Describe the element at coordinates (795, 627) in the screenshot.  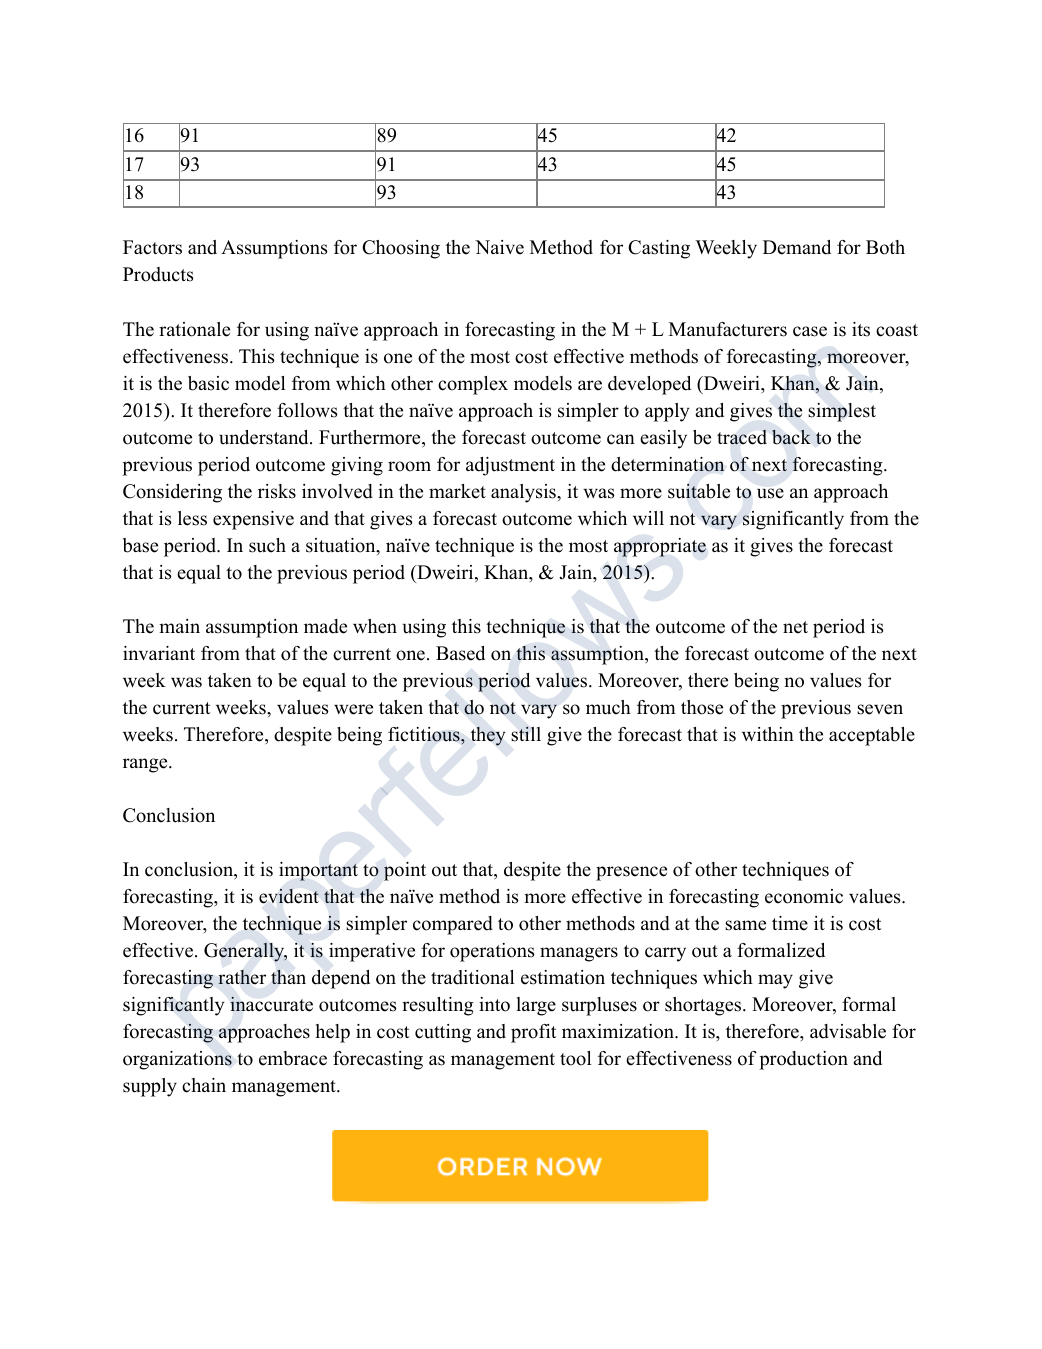
I see `net` at that location.
